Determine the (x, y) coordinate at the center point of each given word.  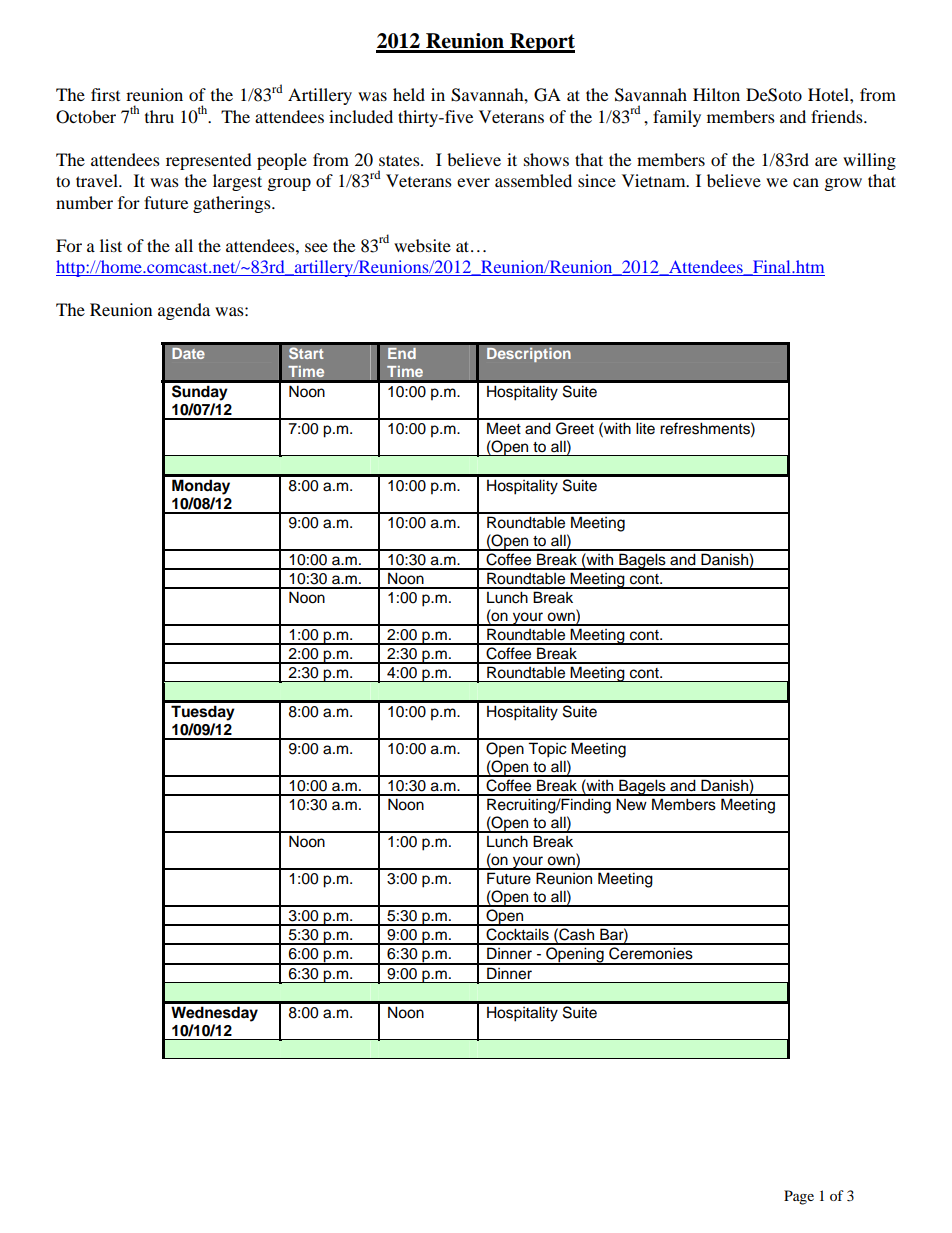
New (631, 804)
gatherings (233, 204)
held (409, 94)
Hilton (716, 94)
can (806, 182)
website (422, 245)
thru (159, 116)
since (597, 180)
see (316, 247)
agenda (184, 311)
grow (843, 184)
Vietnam (655, 180)
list (111, 245)
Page (799, 1197)
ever (473, 182)
